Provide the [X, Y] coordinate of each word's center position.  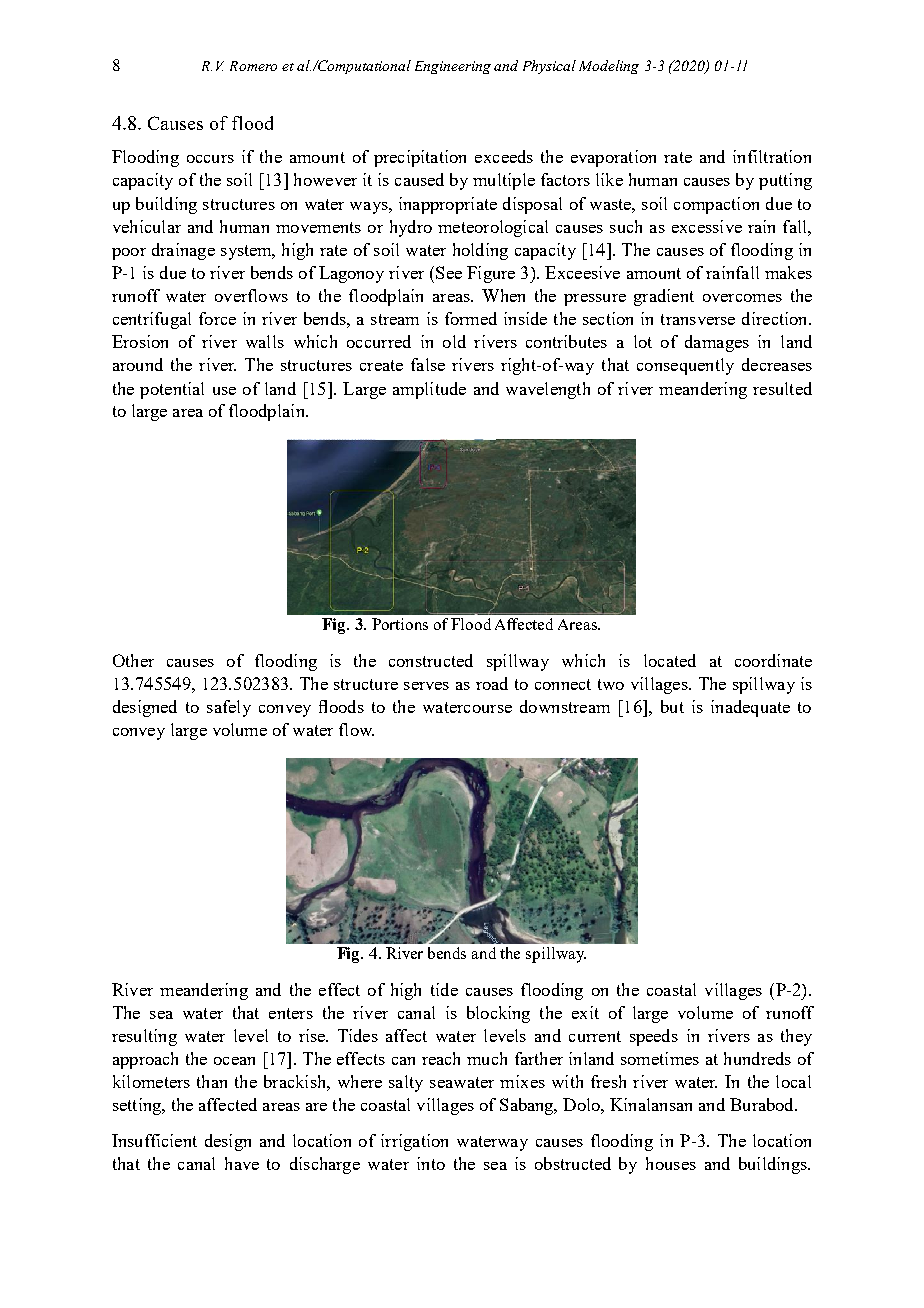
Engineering [453, 67]
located [670, 660]
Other [133, 660]
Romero [253, 66]
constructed [431, 660]
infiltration [772, 156]
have [242, 1163]
